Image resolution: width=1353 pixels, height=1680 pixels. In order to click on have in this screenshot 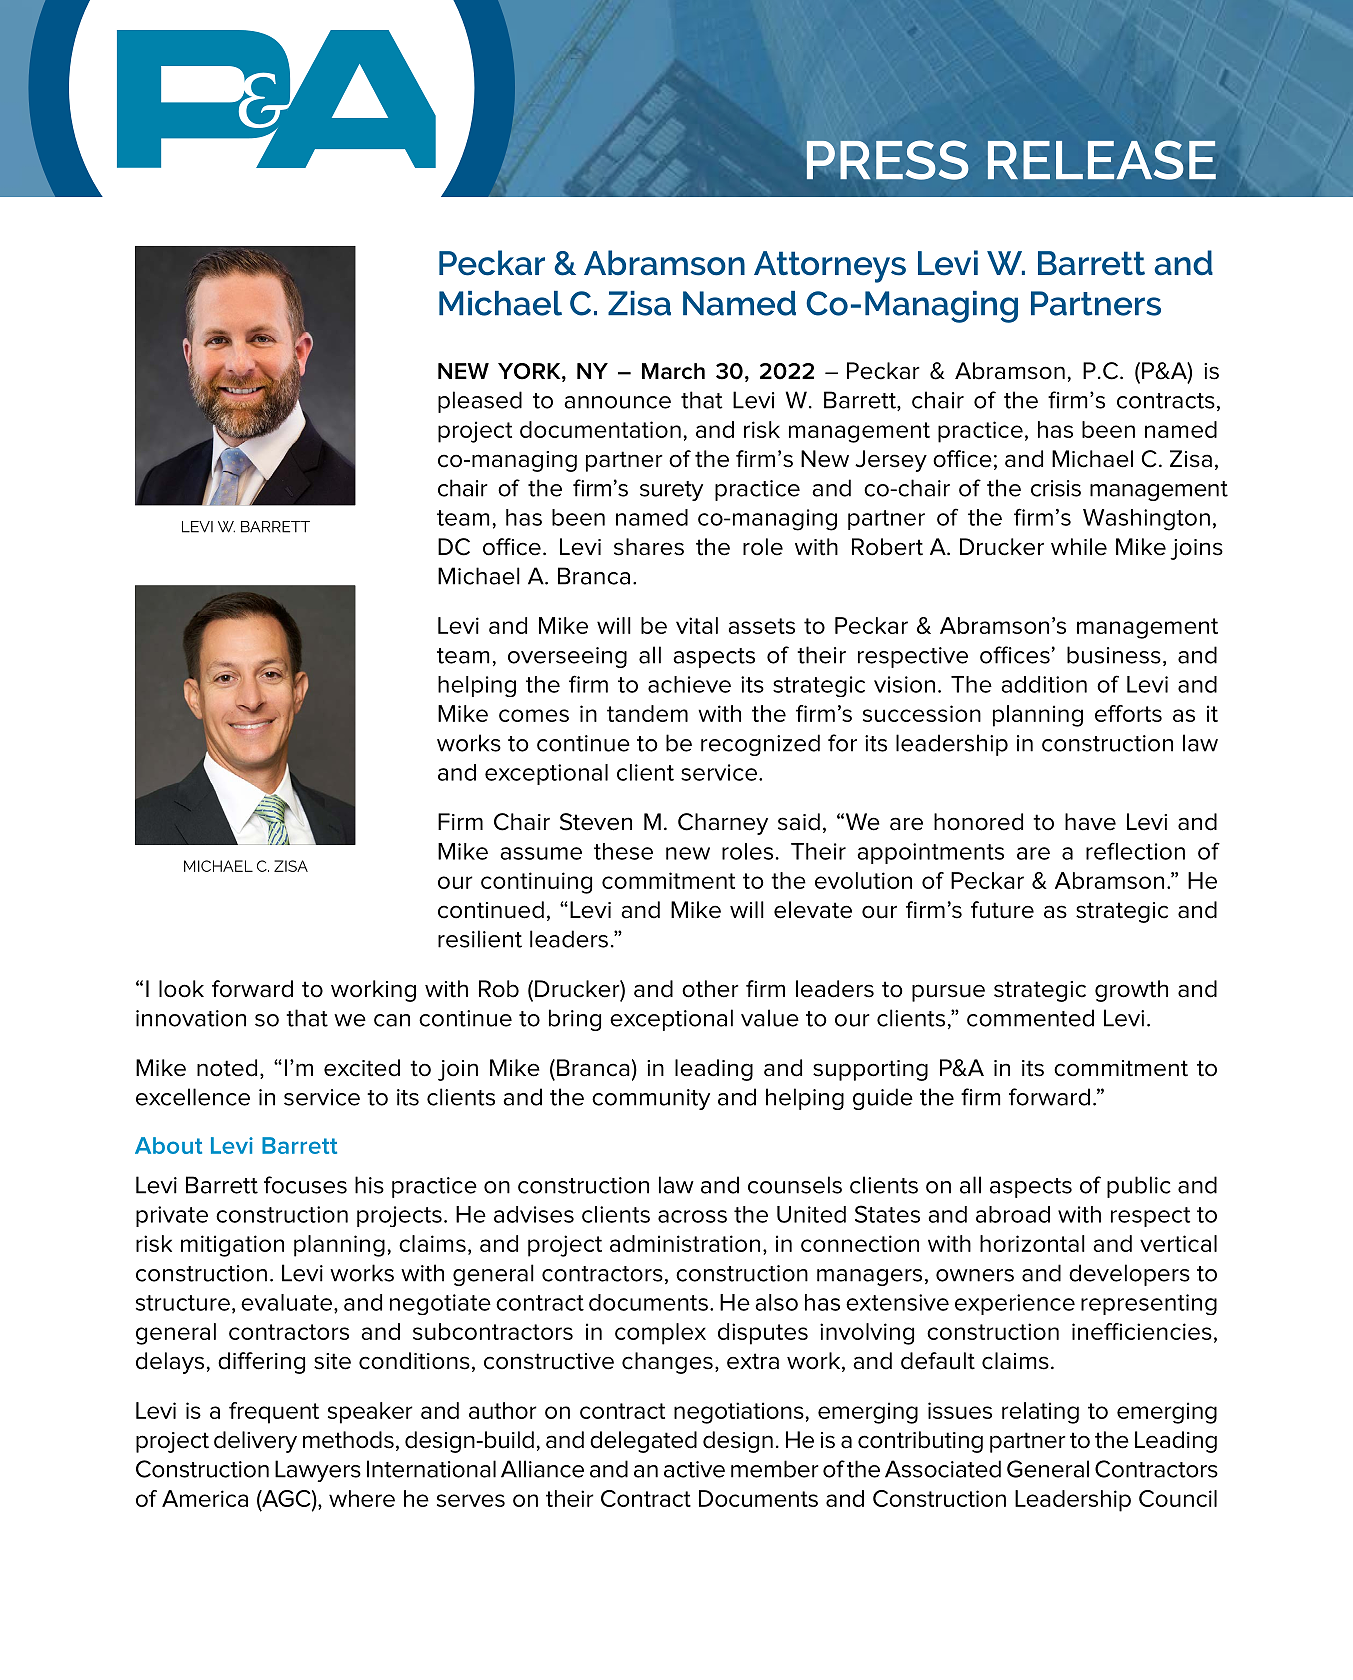, I will do `click(1090, 822)`.
